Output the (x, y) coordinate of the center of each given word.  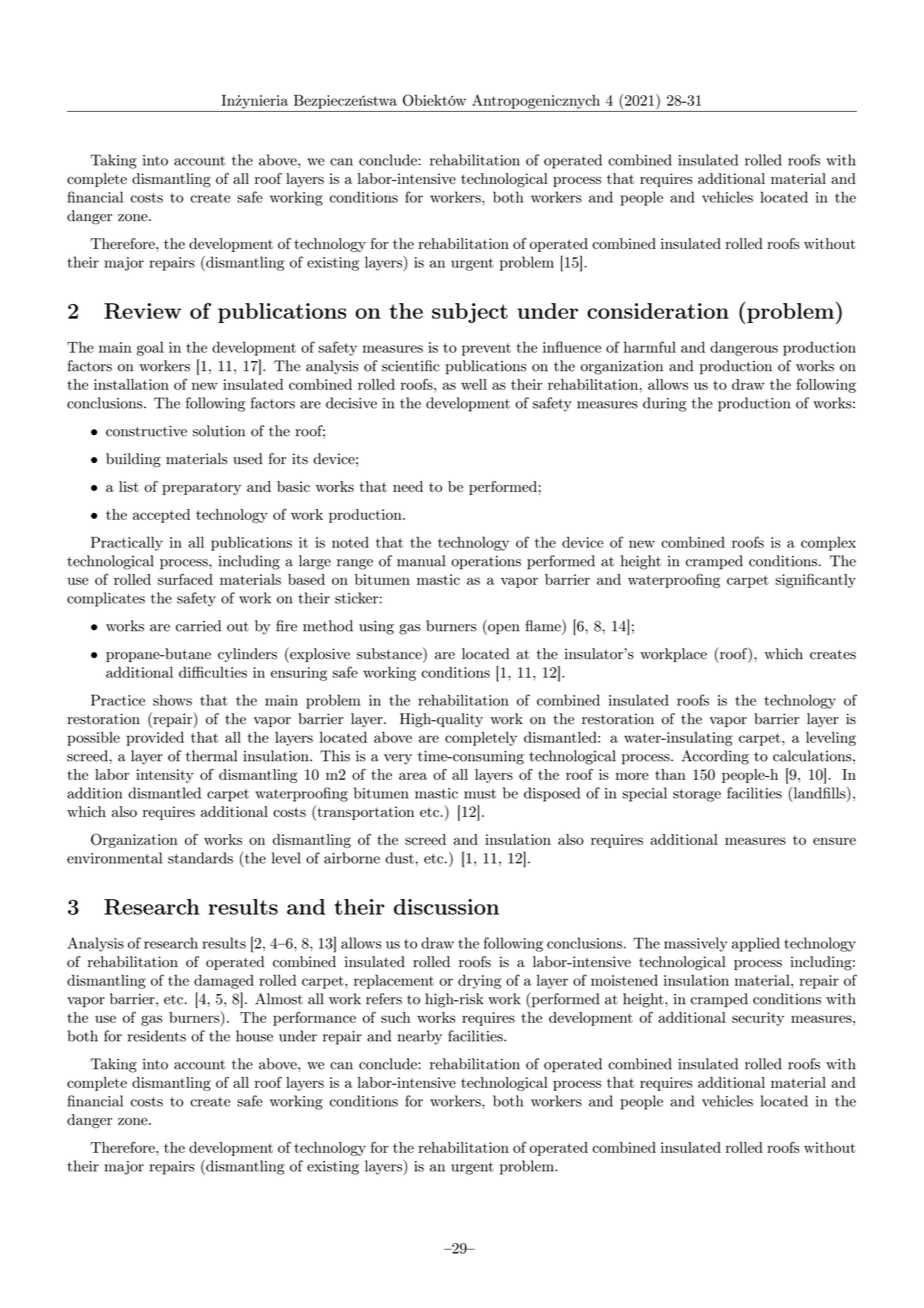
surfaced (185, 579)
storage (697, 795)
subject (470, 313)
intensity (165, 776)
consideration (658, 311)
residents (157, 1036)
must (480, 794)
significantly (815, 580)
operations (486, 563)
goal (150, 348)
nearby (420, 1037)
